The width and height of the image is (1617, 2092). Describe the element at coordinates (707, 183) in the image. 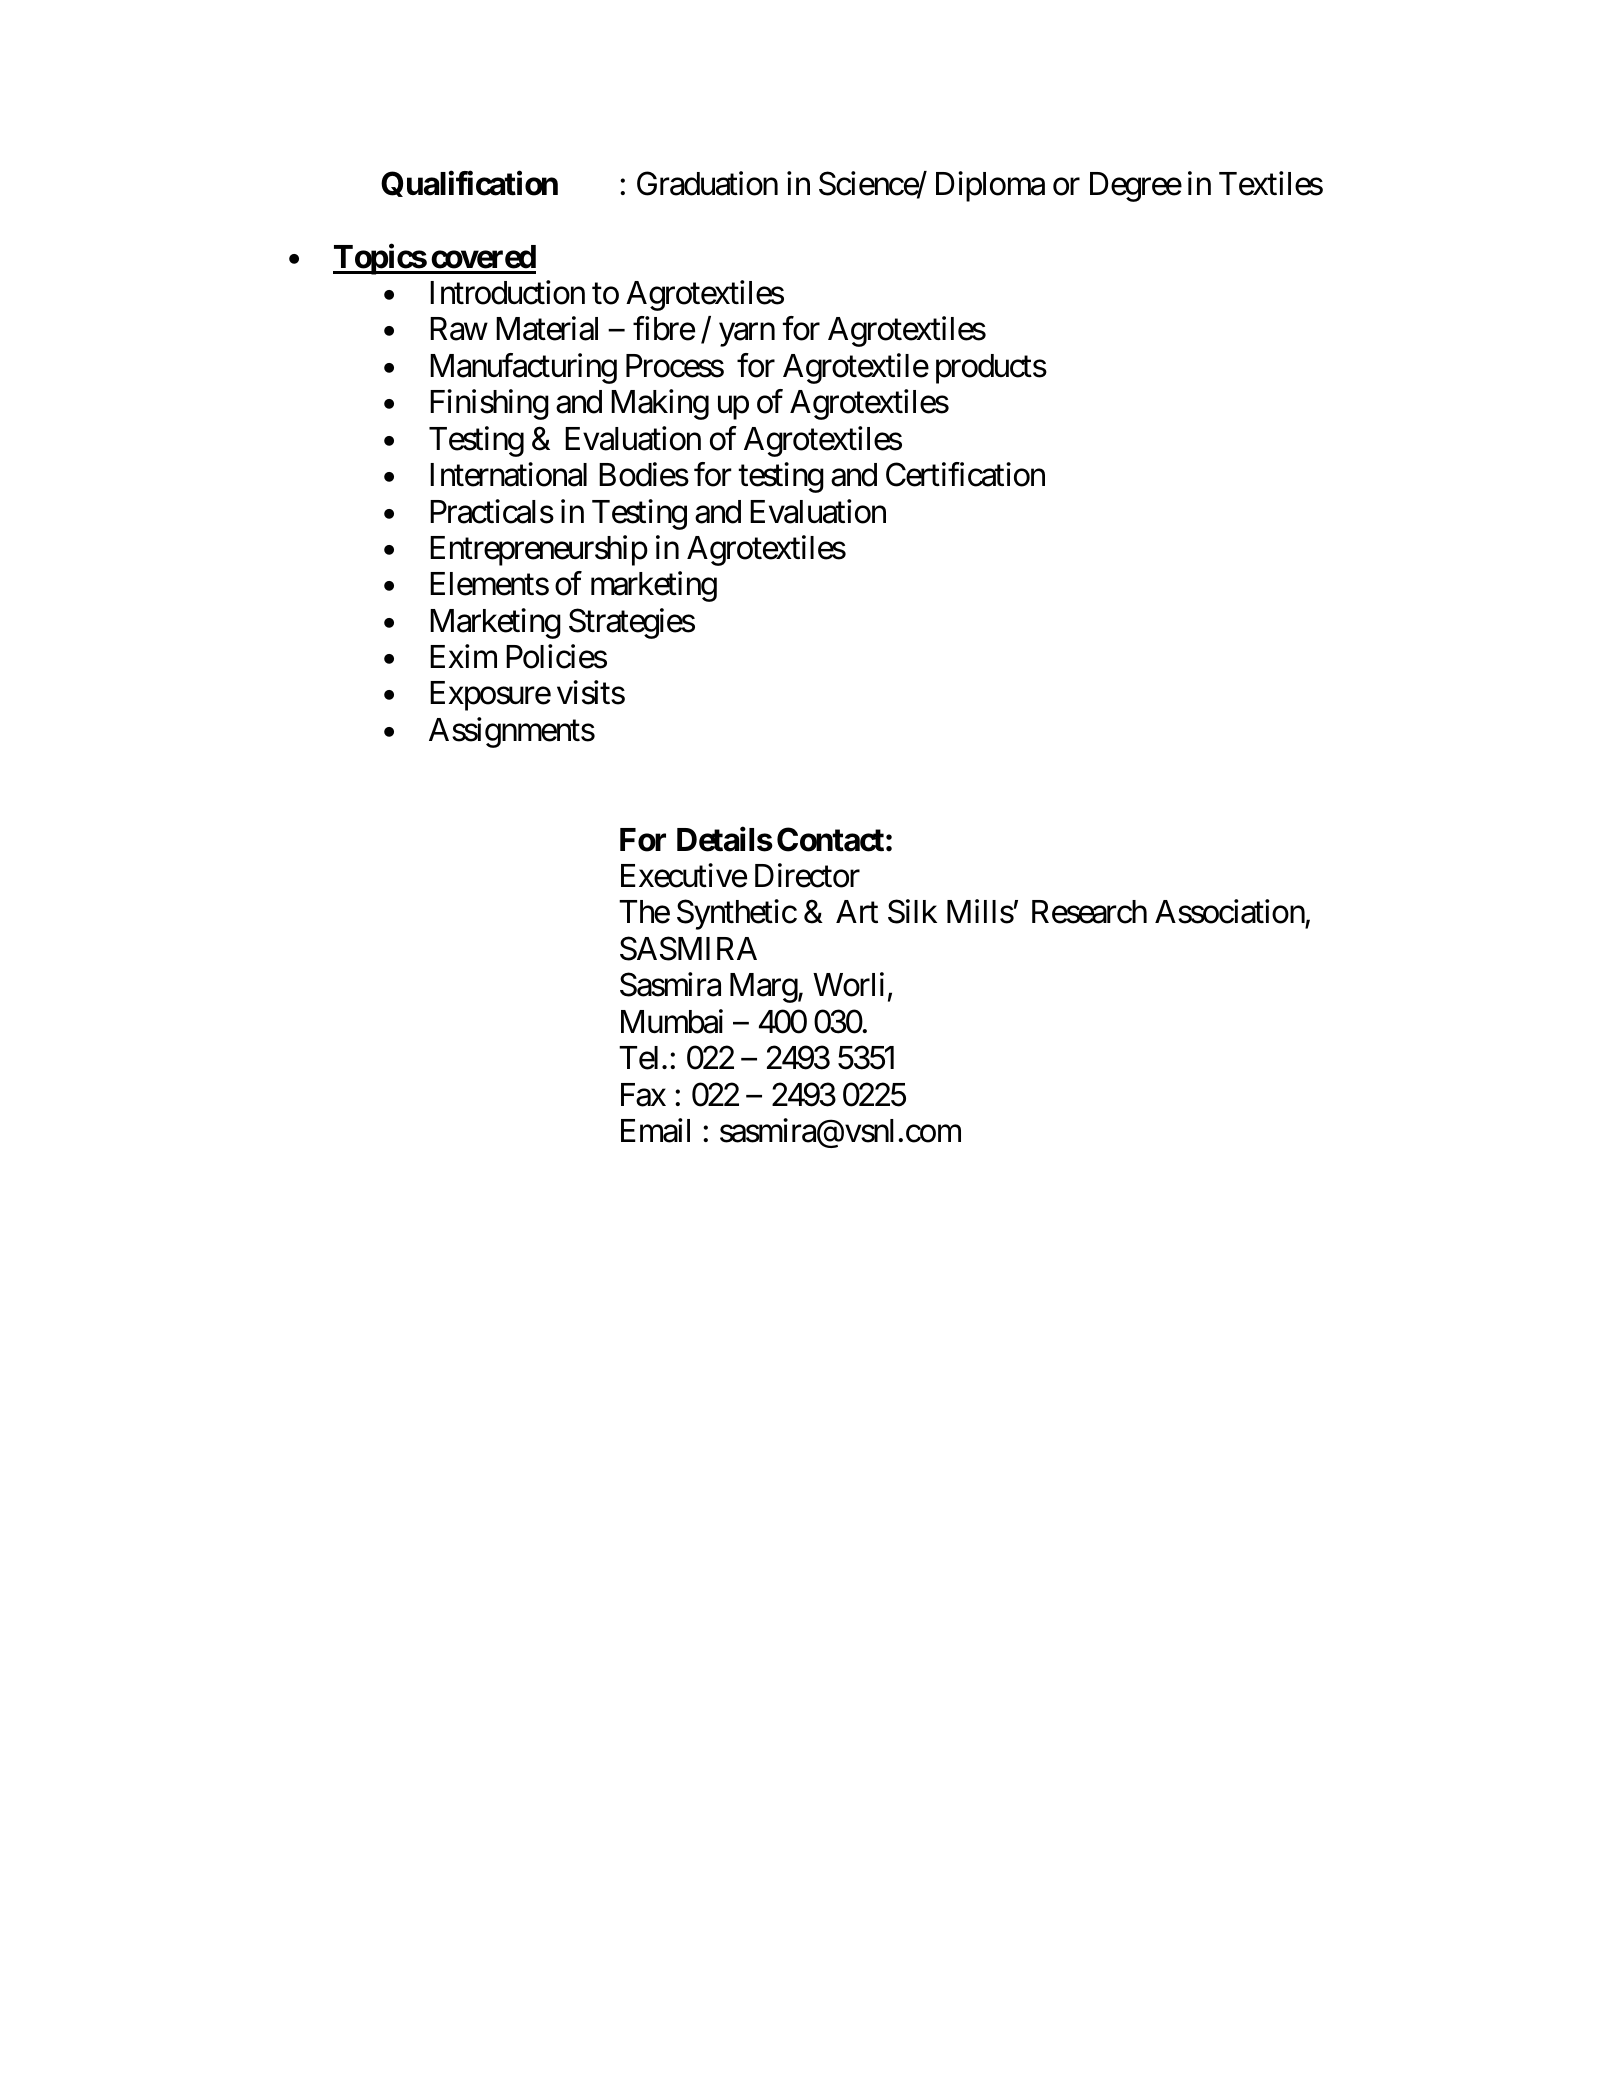

I see `Graduation` at that location.
